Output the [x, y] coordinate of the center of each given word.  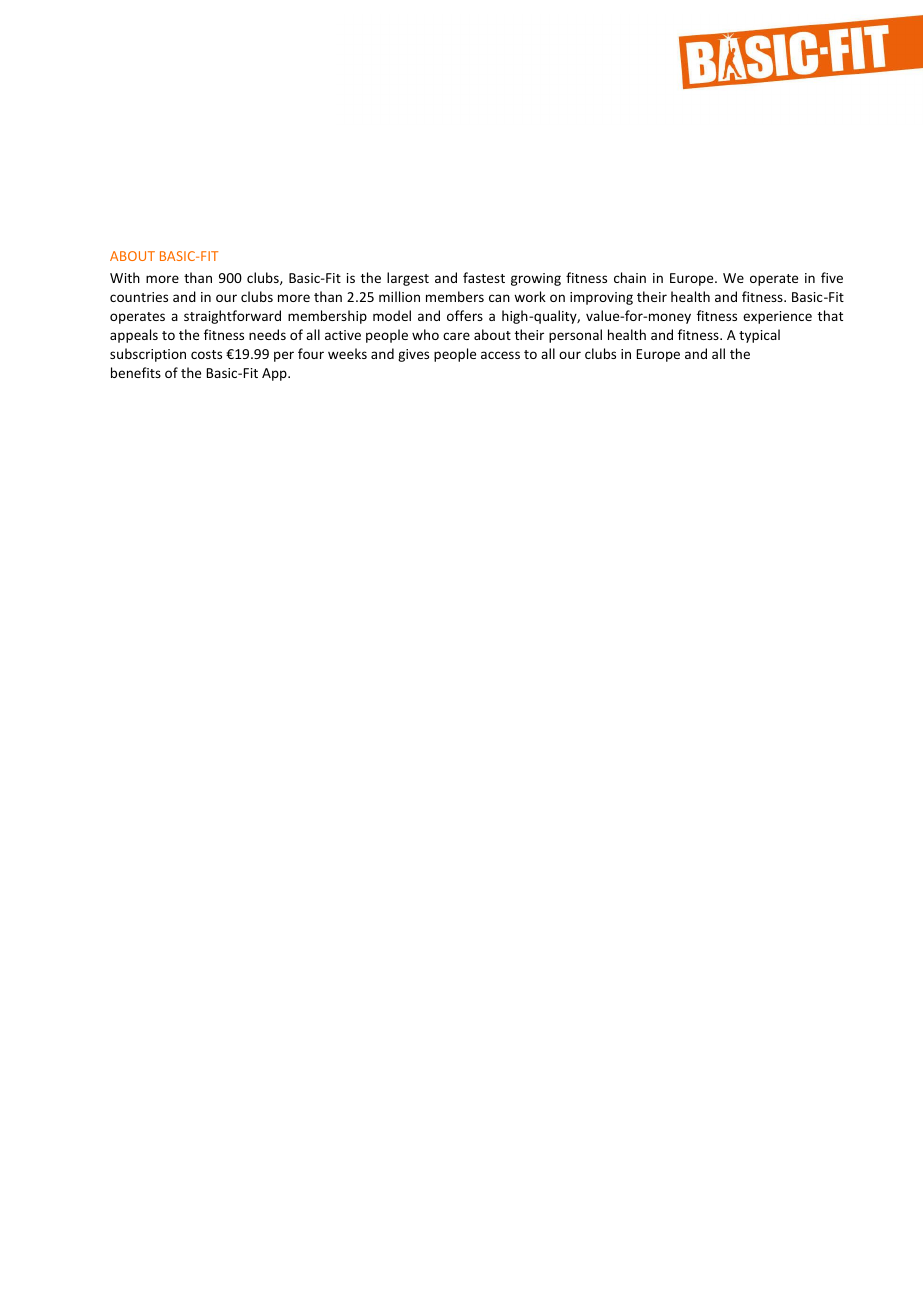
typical [759, 336]
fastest [484, 277]
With [125, 277]
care [456, 336]
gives [413, 355]
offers [465, 315]
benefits [136, 372]
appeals [134, 336]
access [500, 355]
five [832, 277]
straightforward [232, 317]
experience [777, 317]
